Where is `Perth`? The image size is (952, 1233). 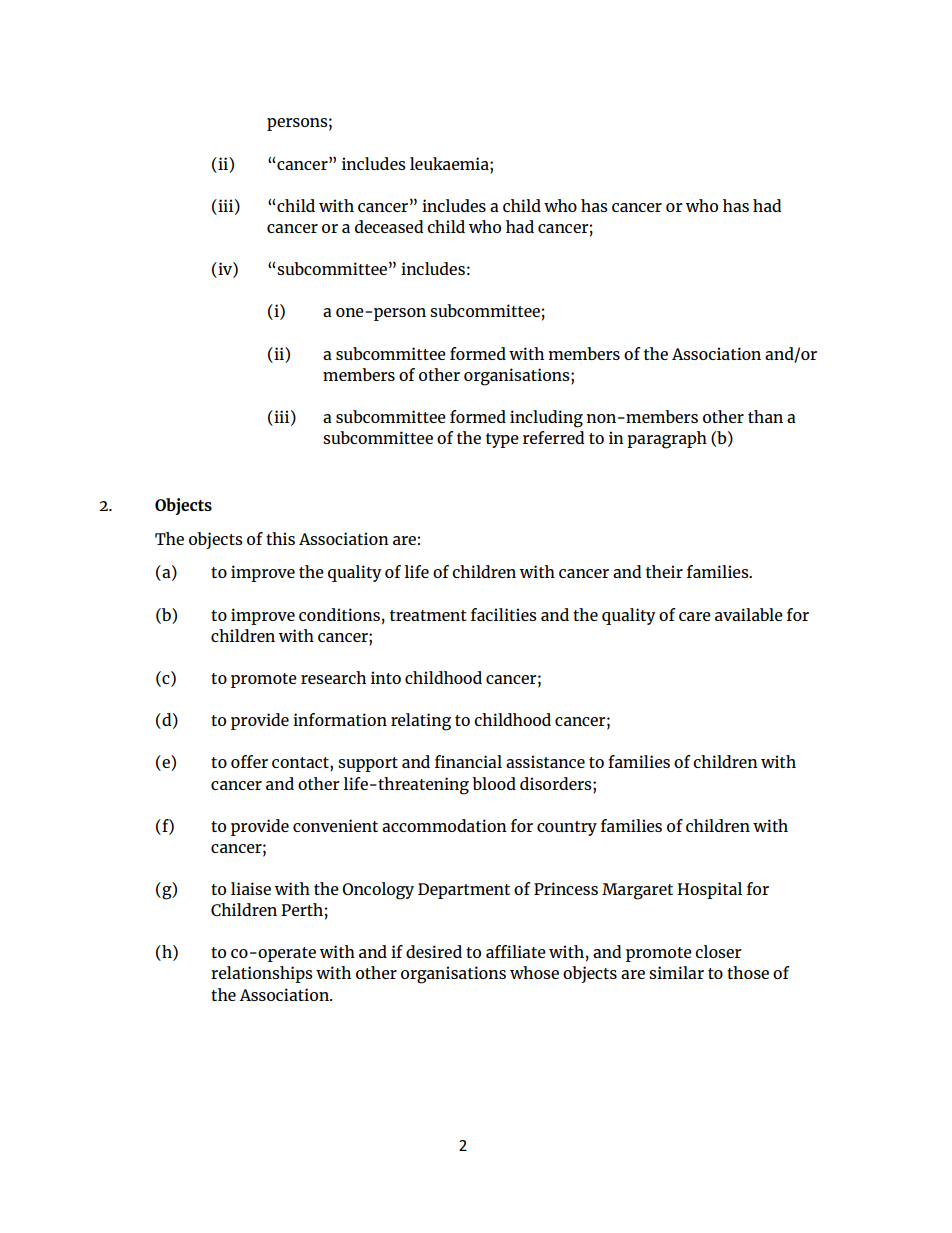 Perth is located at coordinates (302, 909).
